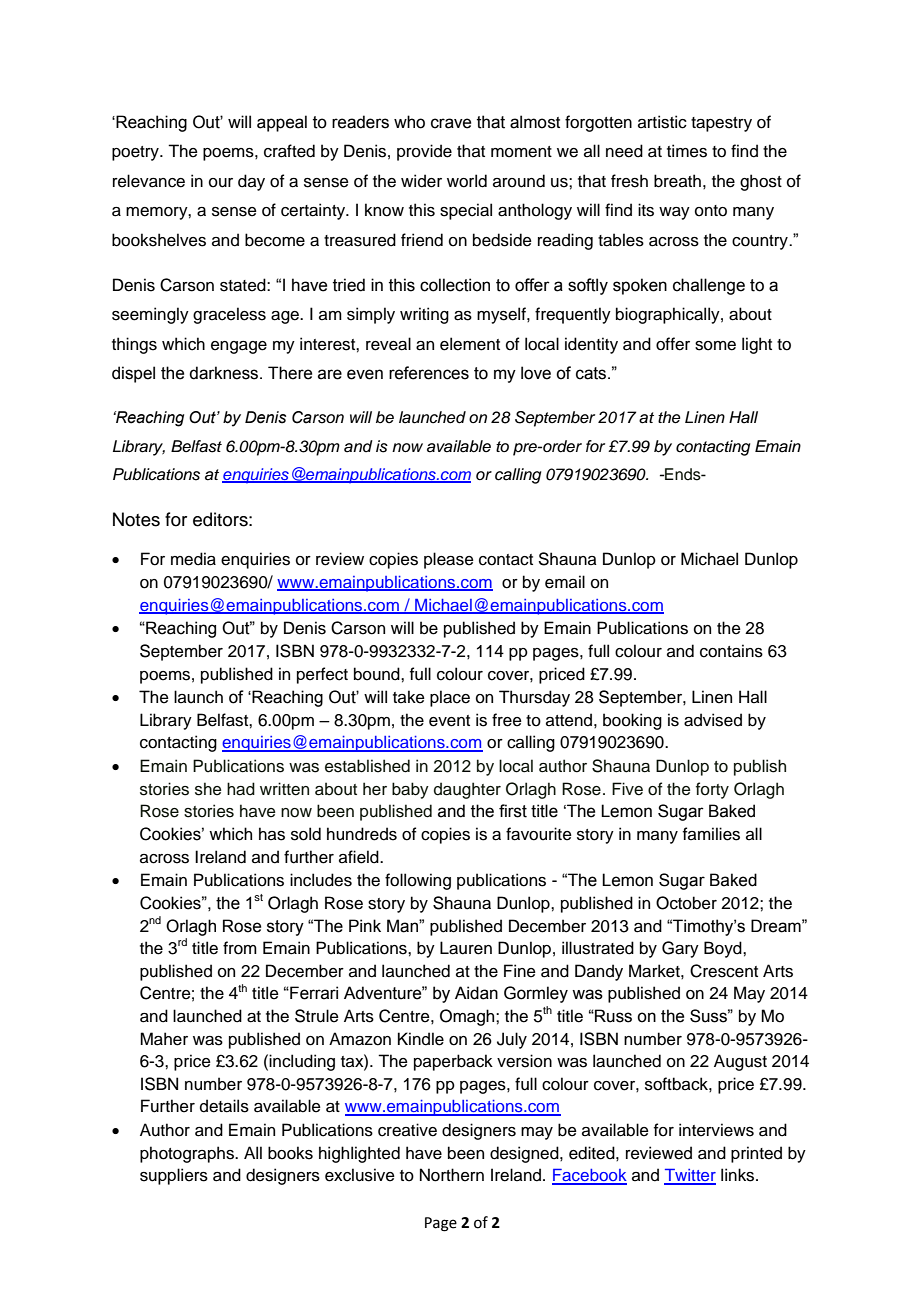 The height and width of the image is (1308, 924). What do you see at coordinates (452, 1175) in the image?
I see `Northern` at bounding box center [452, 1175].
